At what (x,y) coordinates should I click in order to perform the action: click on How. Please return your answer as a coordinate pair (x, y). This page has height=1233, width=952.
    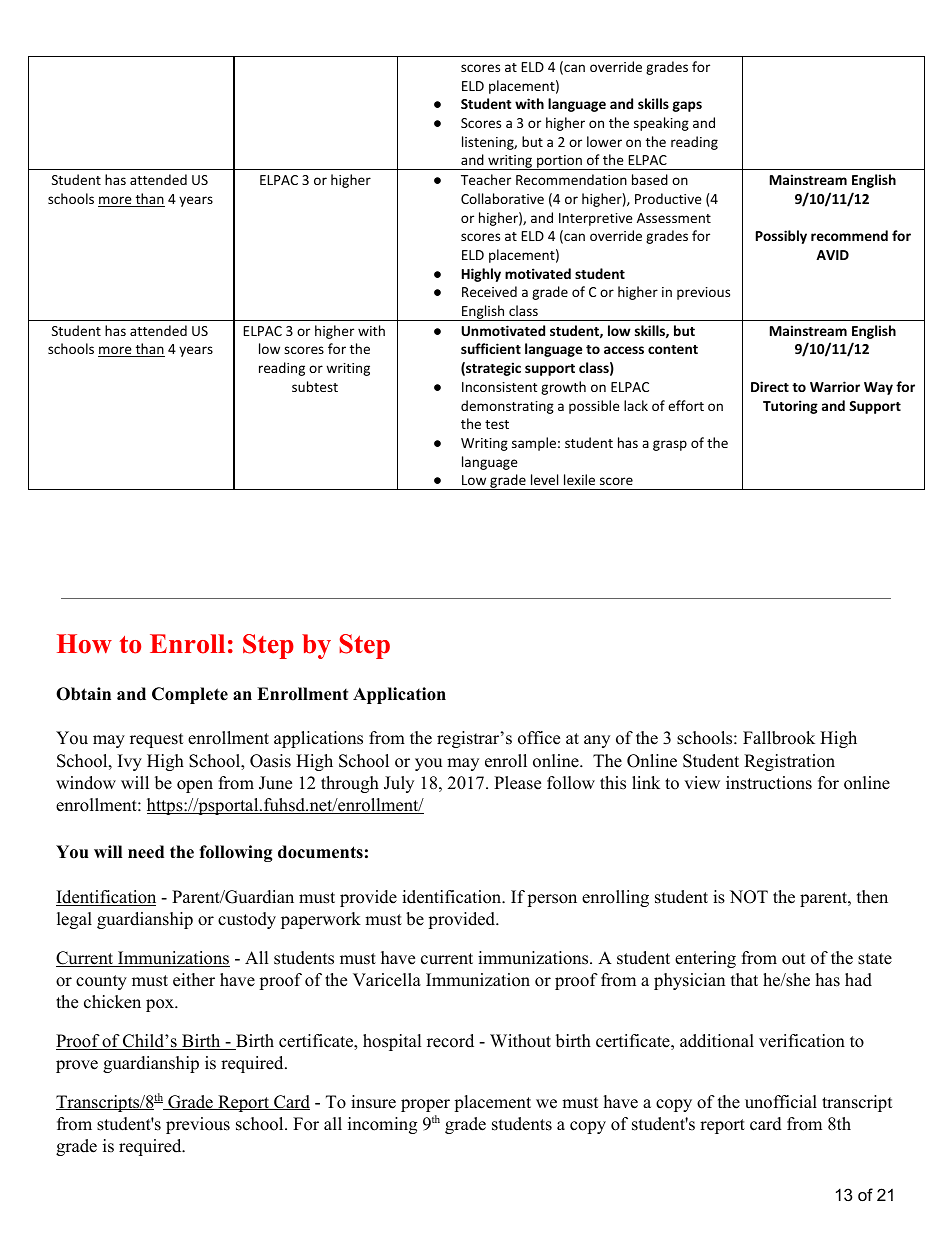
    Looking at the image, I should click on (84, 644).
